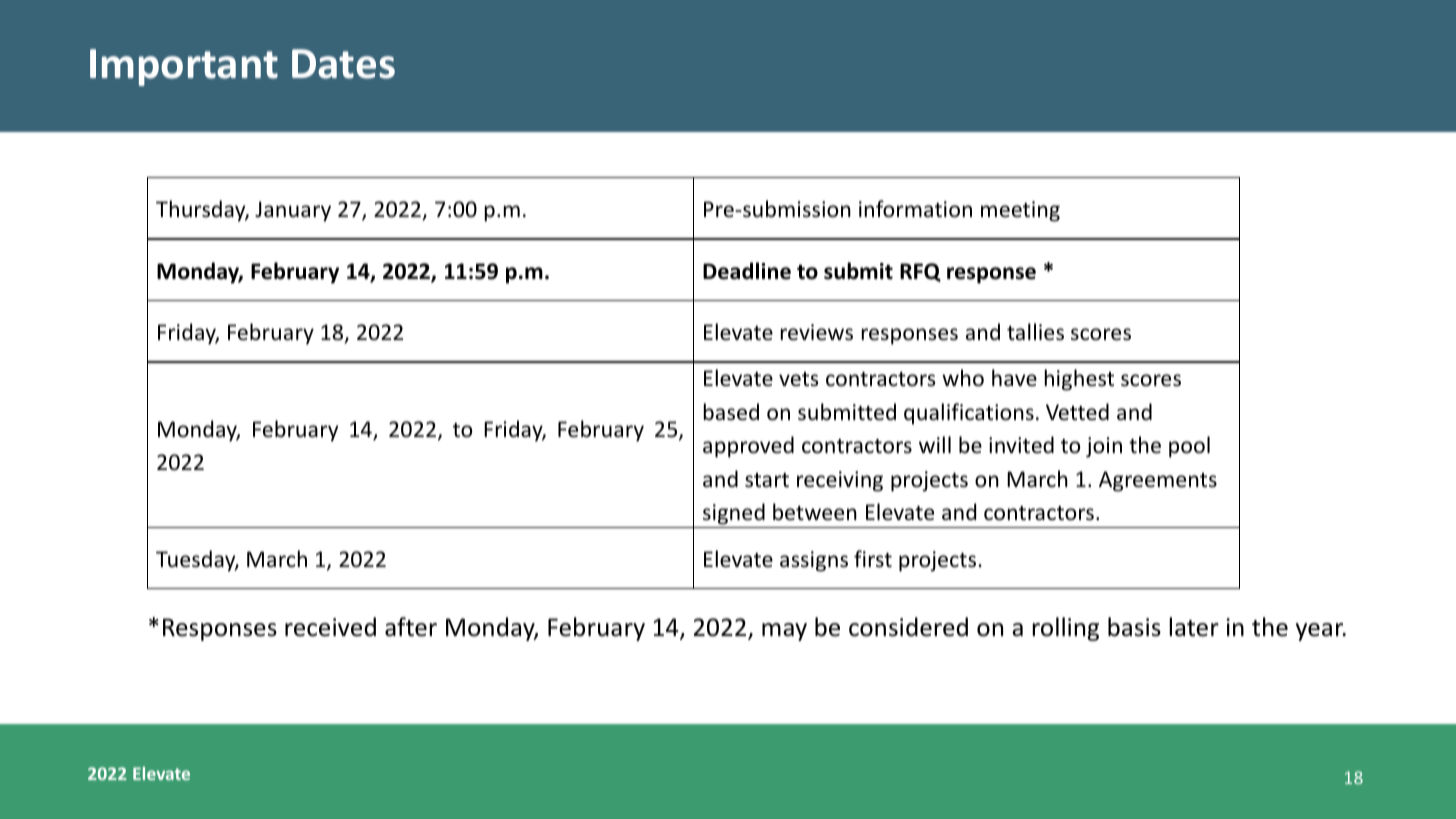 The width and height of the screenshot is (1456, 819). What do you see at coordinates (330, 627) in the screenshot?
I see `received` at bounding box center [330, 627].
